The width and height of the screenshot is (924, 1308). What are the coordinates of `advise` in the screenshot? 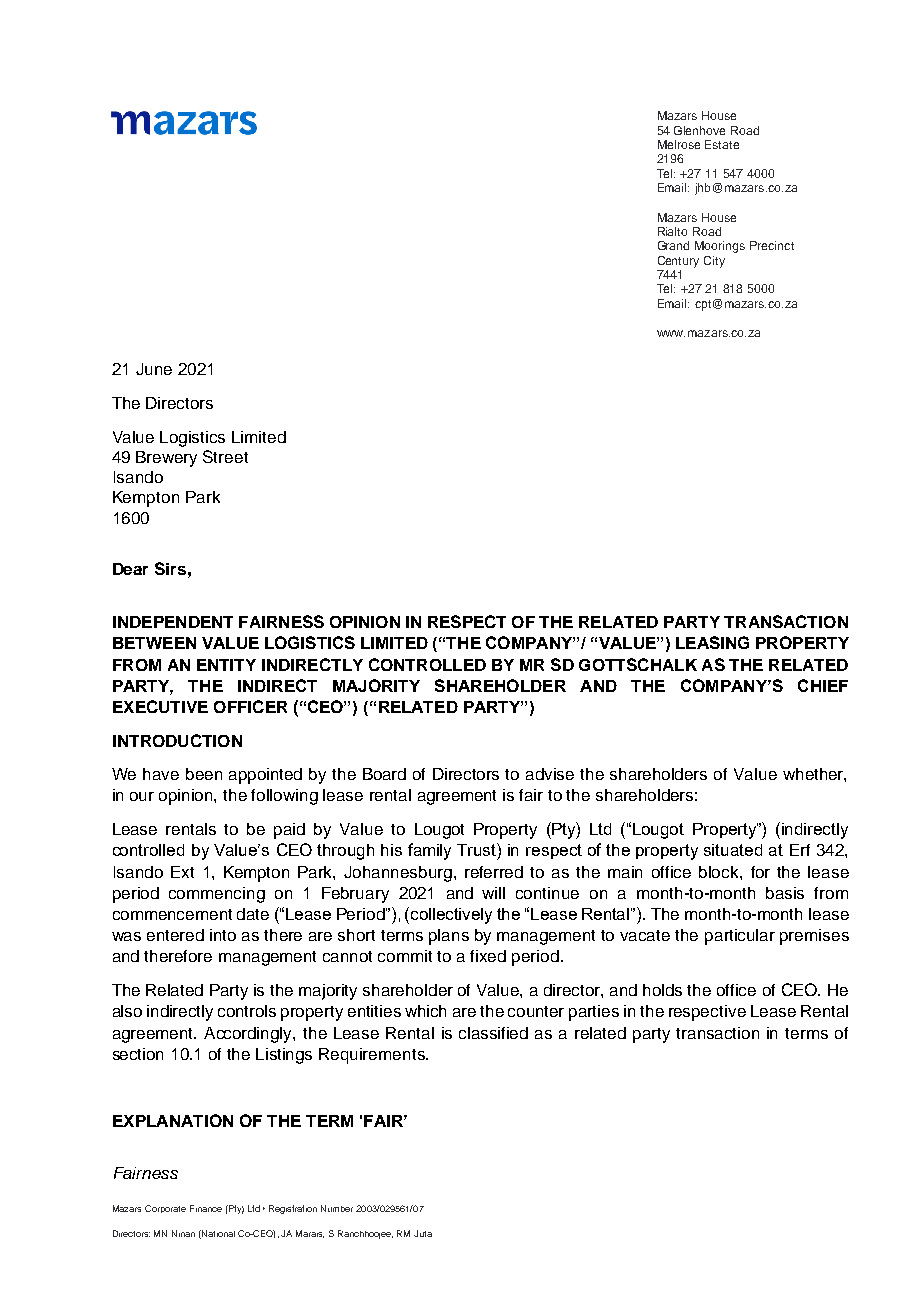 It's located at (550, 774).
